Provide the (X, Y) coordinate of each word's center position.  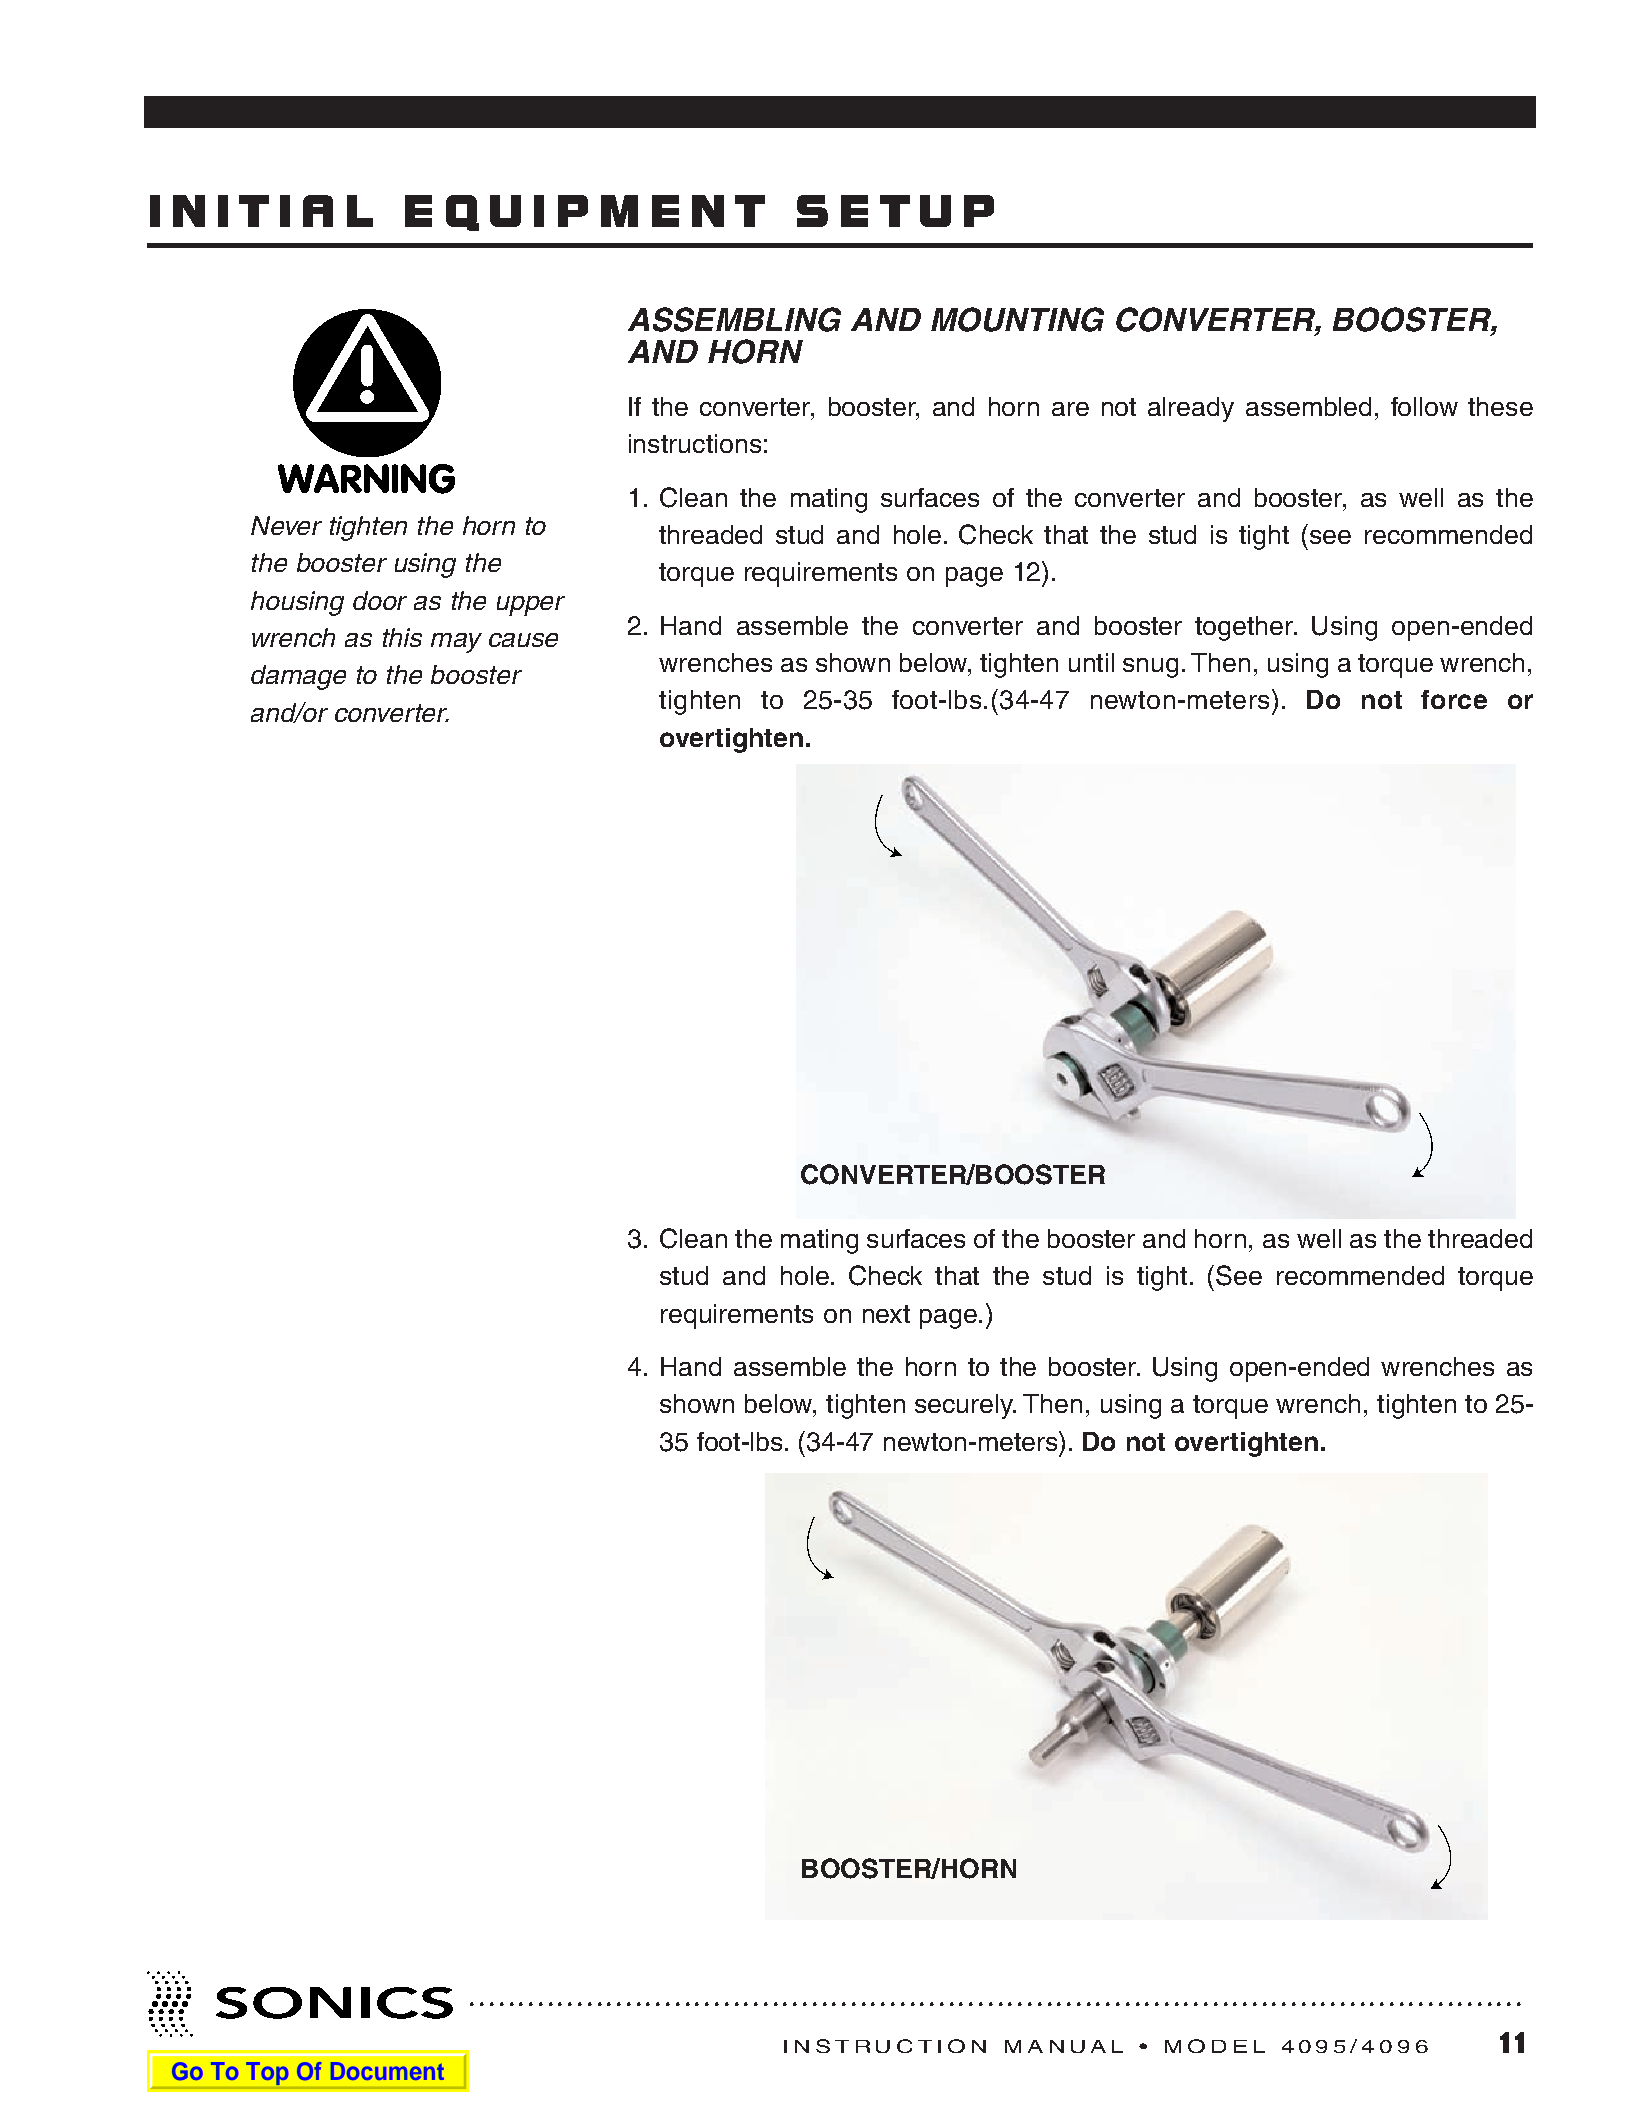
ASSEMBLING (734, 319)
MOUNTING (1017, 319)
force (1454, 699)
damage (298, 677)
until (1091, 662)
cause (523, 640)
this (402, 637)
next (886, 1314)
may (456, 643)
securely (965, 1406)
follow (1424, 406)
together (1245, 628)
